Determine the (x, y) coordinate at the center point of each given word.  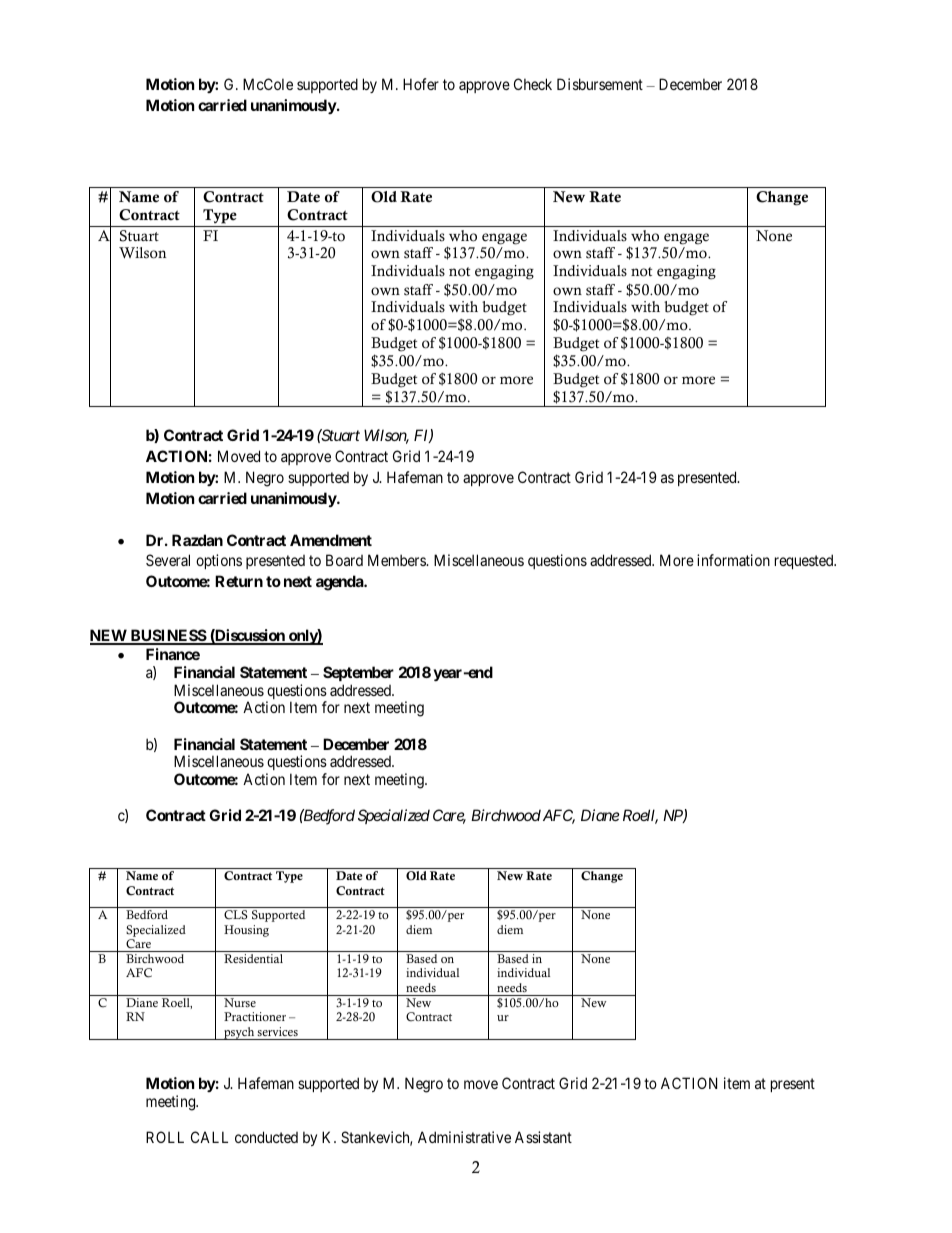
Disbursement (600, 84)
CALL (209, 1137)
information (733, 560)
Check (533, 84)
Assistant (543, 1137)
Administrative (464, 1137)
